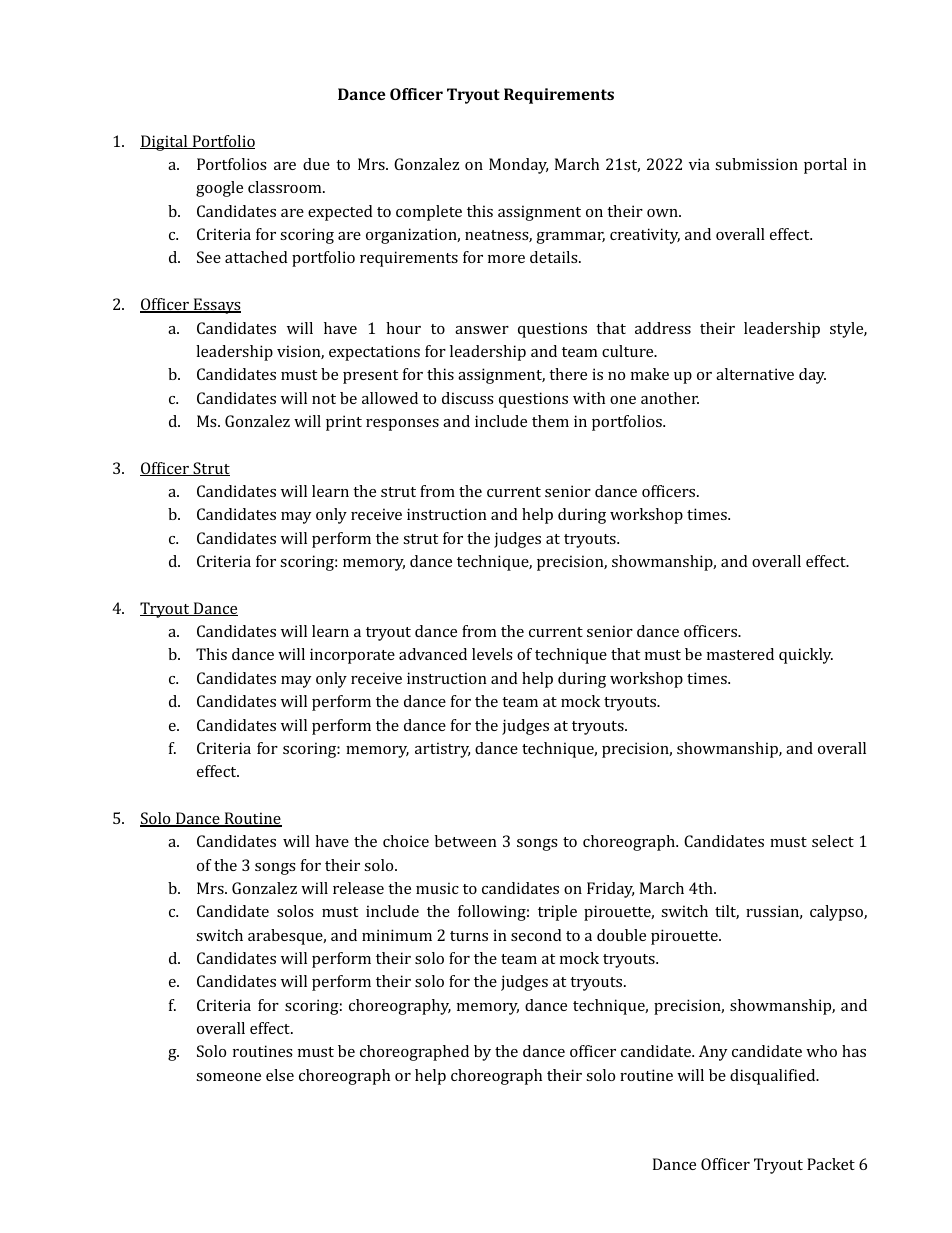  Describe the element at coordinates (833, 841) in the screenshot. I see `select` at that location.
